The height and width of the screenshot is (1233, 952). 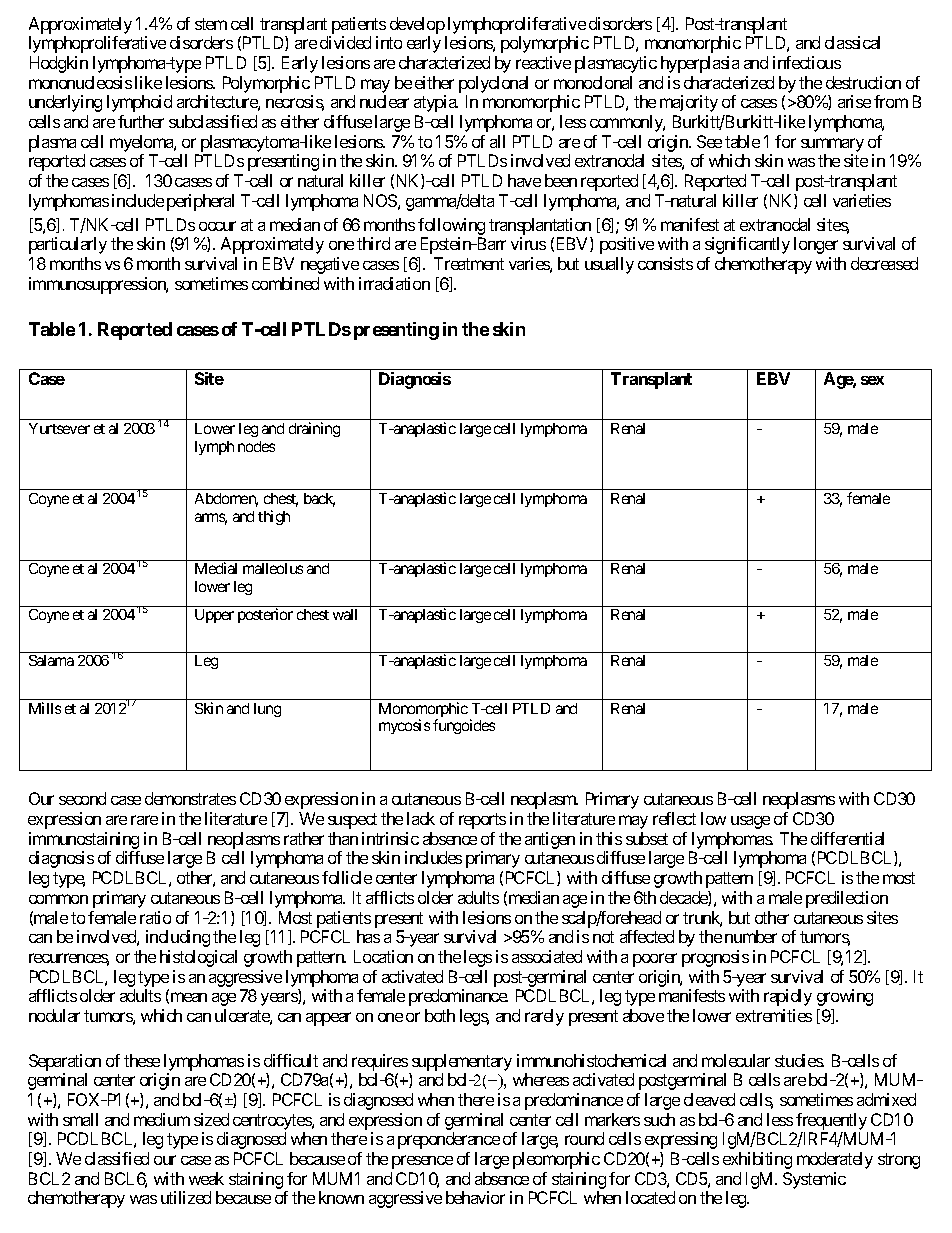 I want to click on draining, so click(x=314, y=429).
